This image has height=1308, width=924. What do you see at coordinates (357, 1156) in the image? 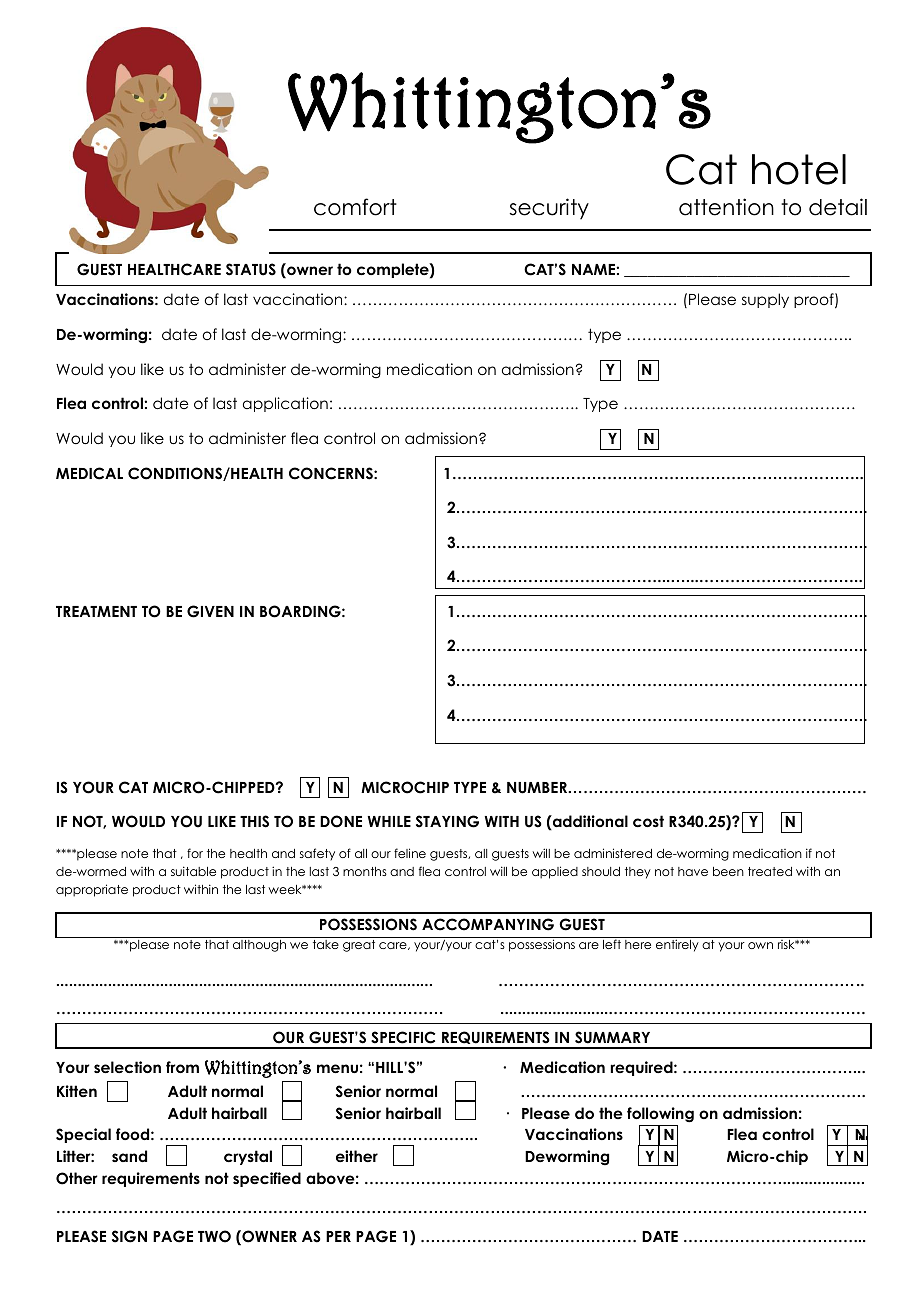
I see `either` at bounding box center [357, 1156].
